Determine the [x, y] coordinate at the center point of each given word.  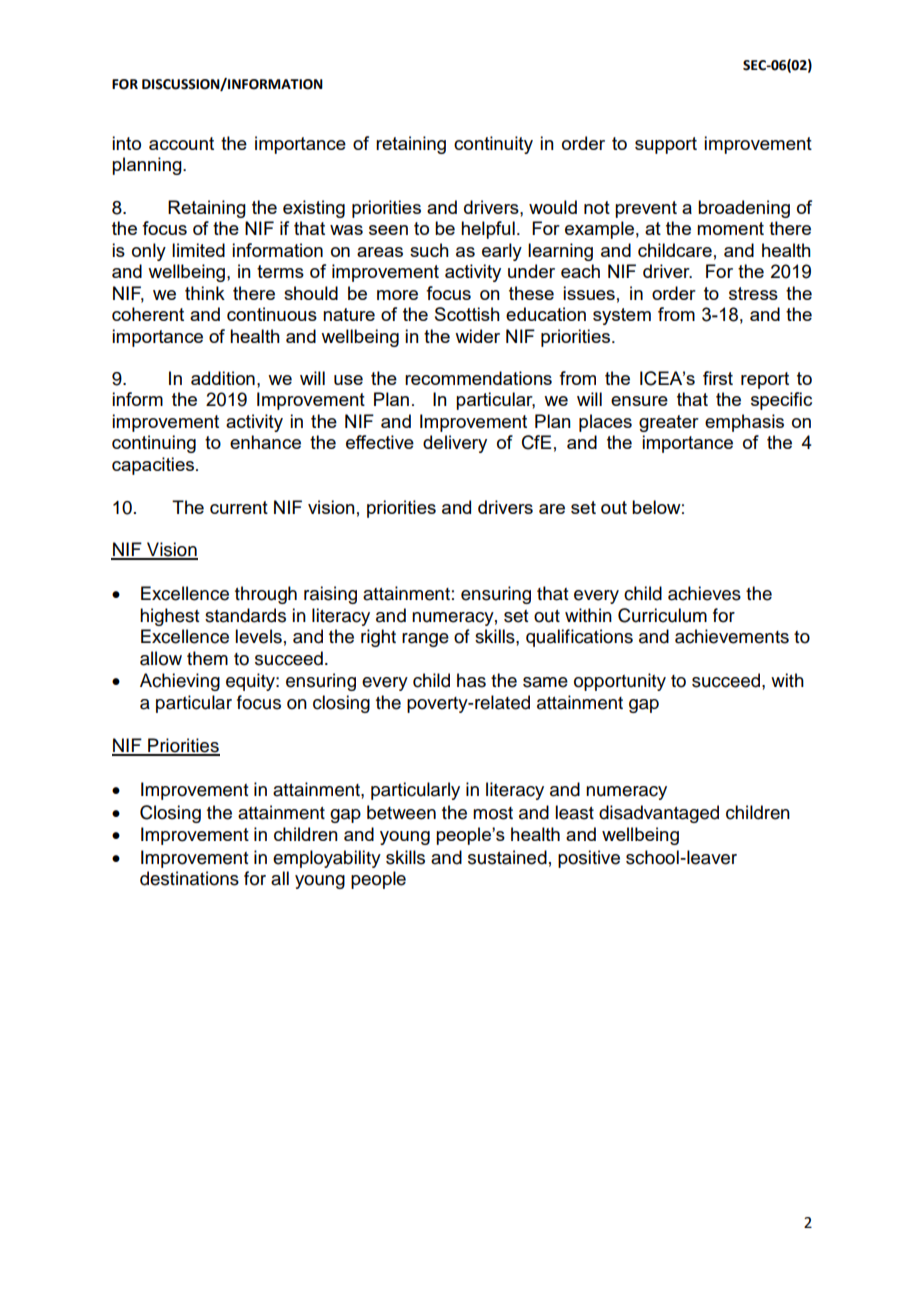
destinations [189, 878]
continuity [493, 145]
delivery [455, 444]
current [239, 507]
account [181, 143]
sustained [507, 857]
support [666, 145]
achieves [704, 593]
